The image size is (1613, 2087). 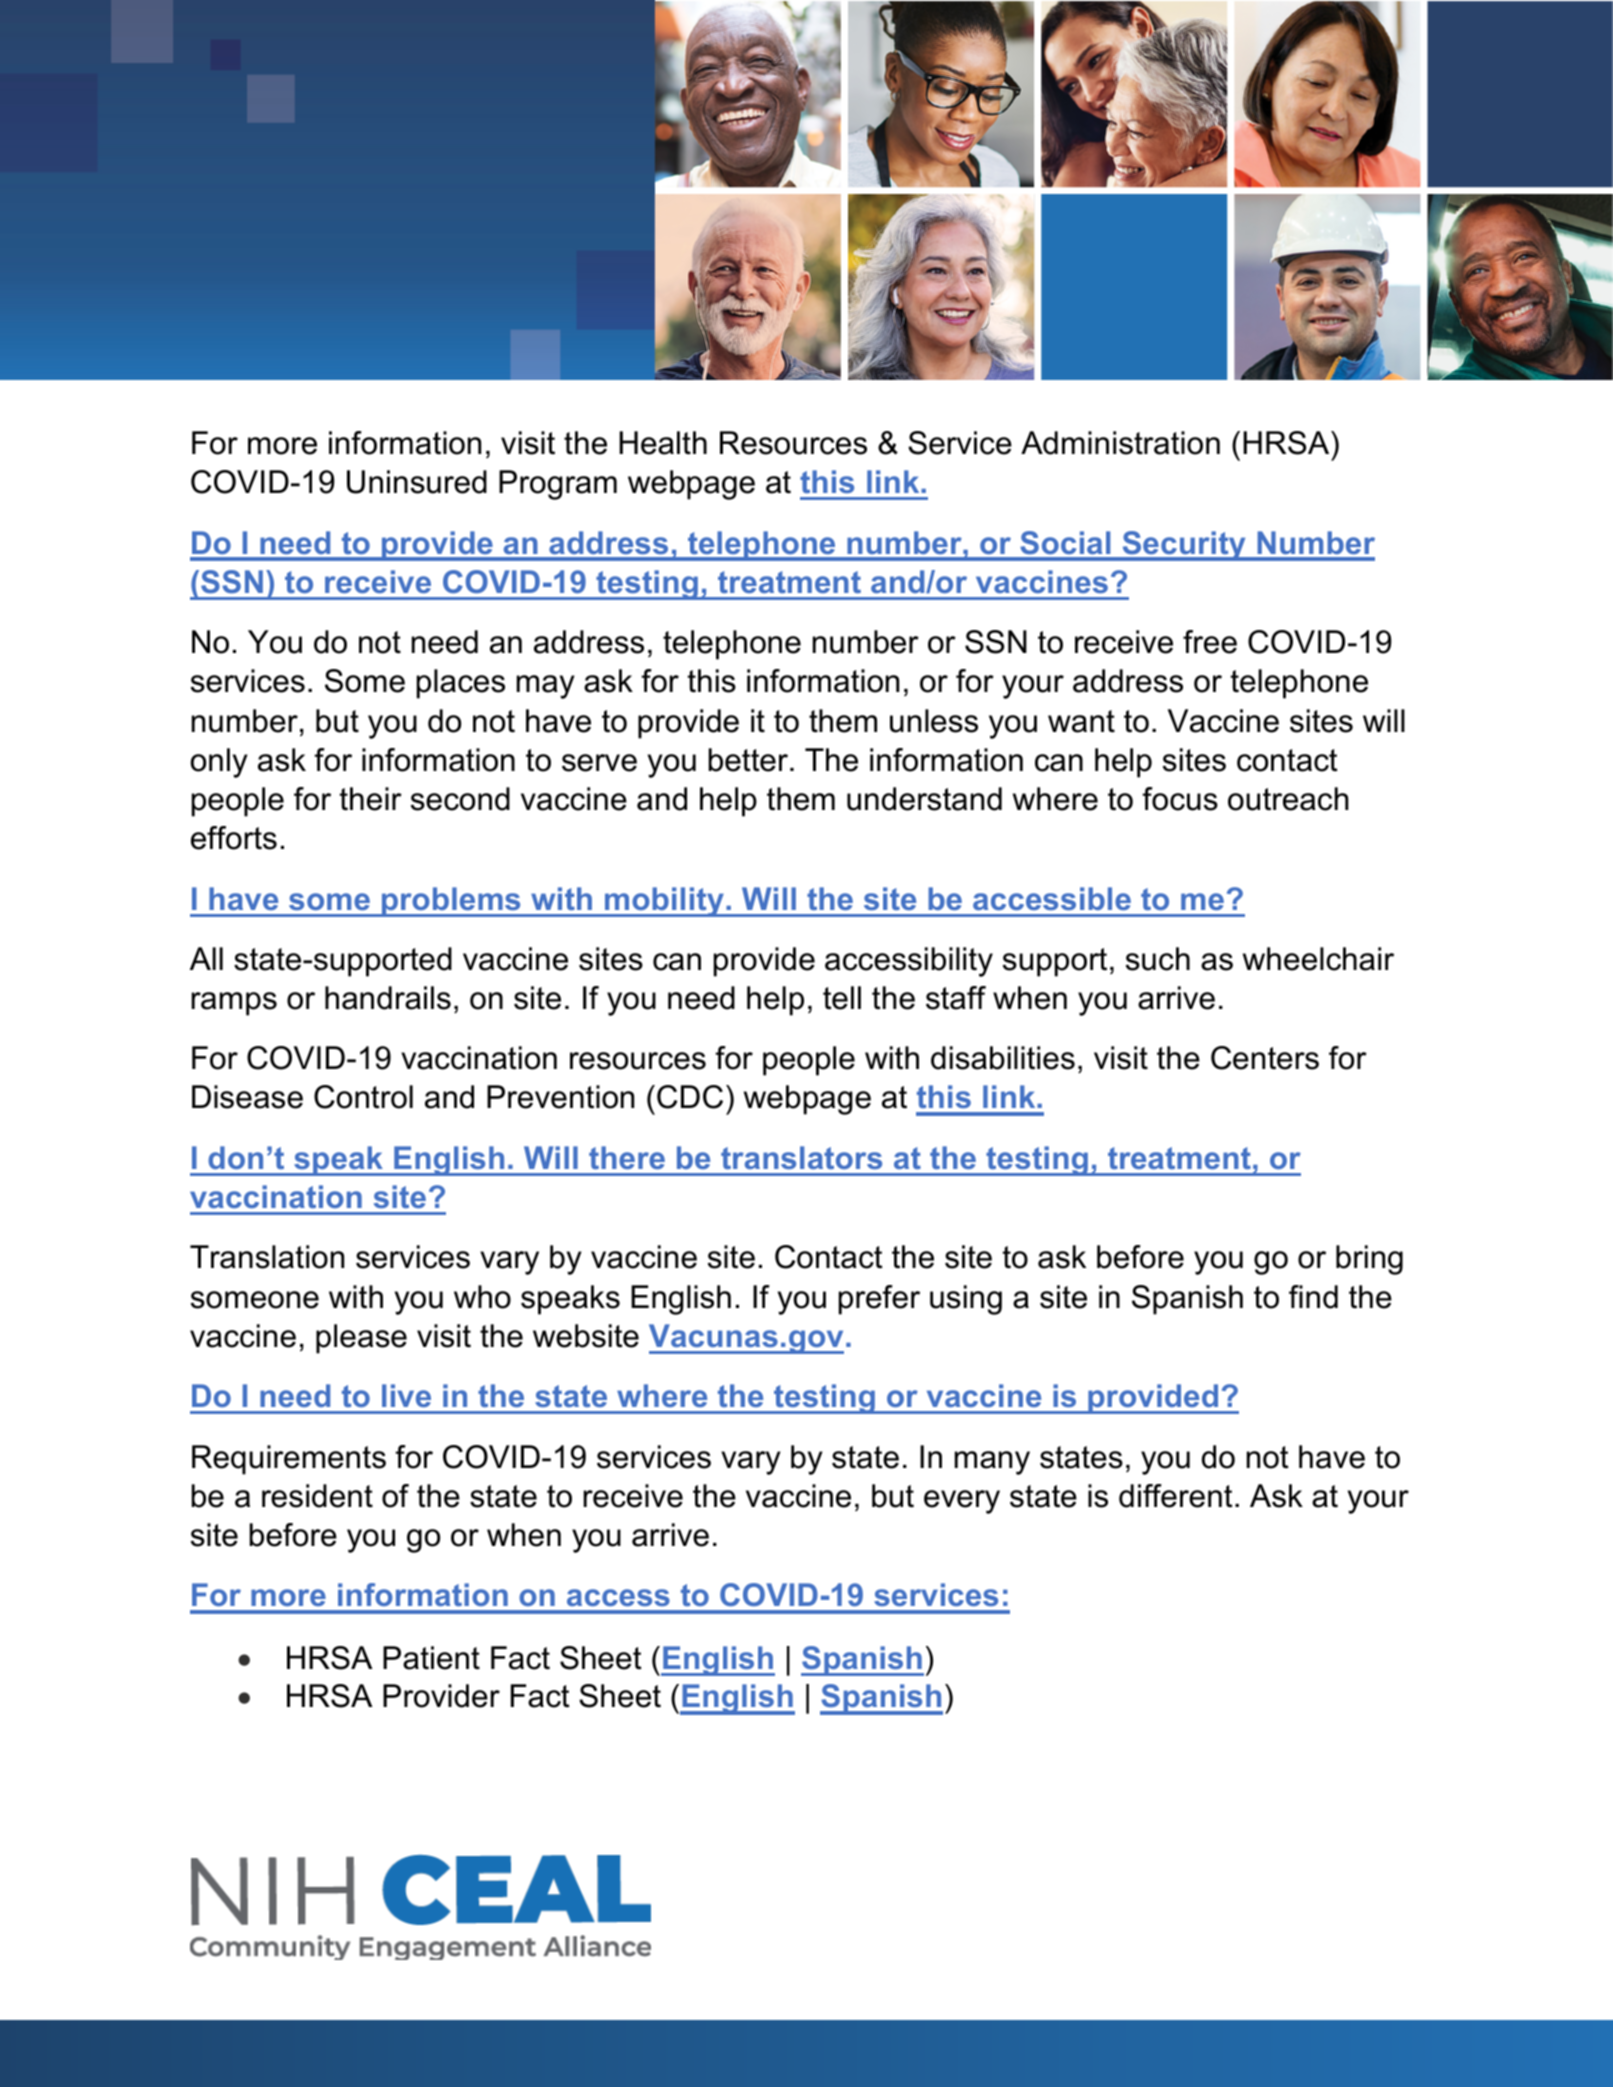 I want to click on every, so click(x=962, y=1502).
